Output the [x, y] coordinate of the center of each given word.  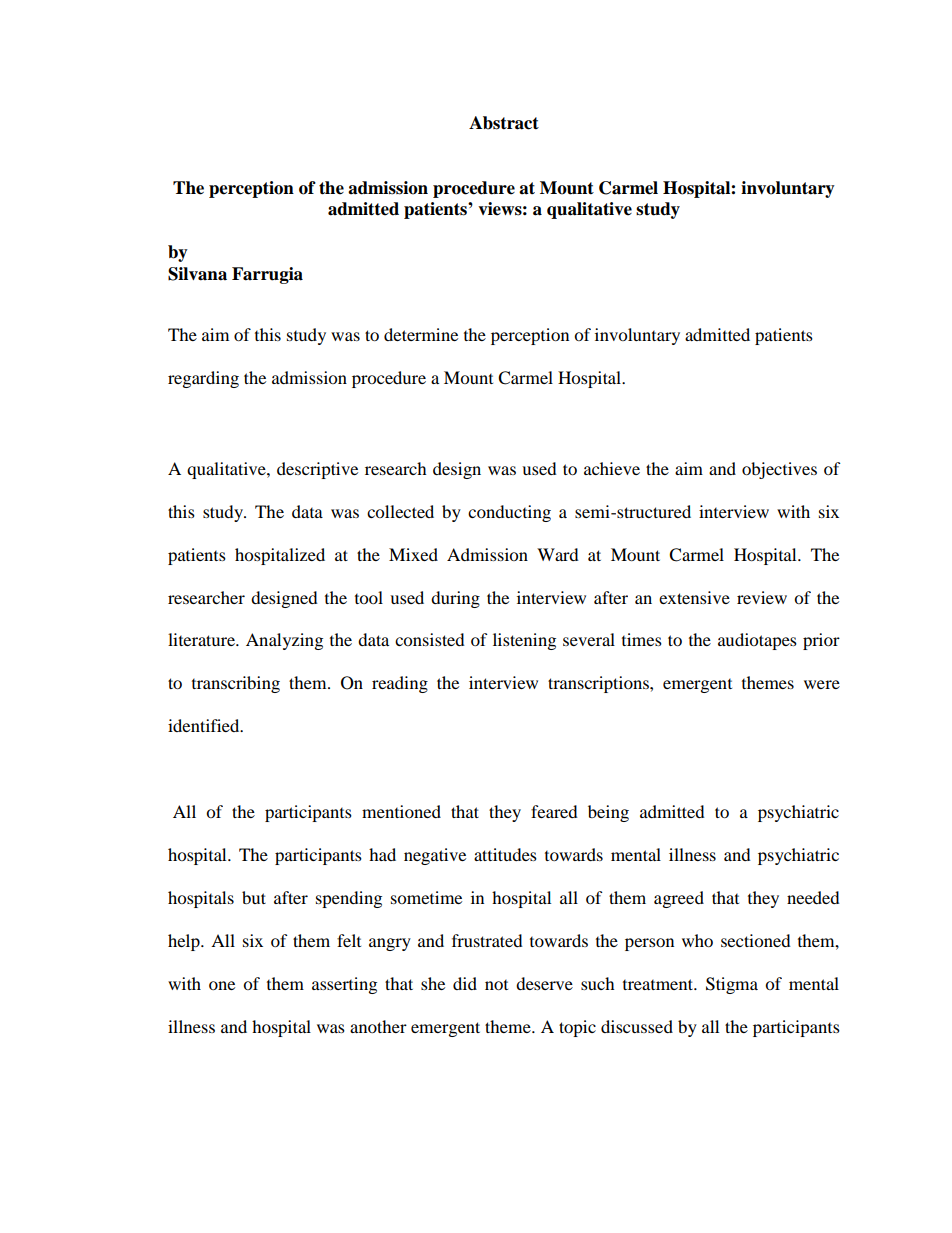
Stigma [732, 985]
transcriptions [599, 684]
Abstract [504, 123]
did [465, 983]
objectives [779, 470]
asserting [344, 985]
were [822, 684]
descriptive [317, 470]
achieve [612, 468]
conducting [509, 513]
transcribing [236, 684]
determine [421, 334]
